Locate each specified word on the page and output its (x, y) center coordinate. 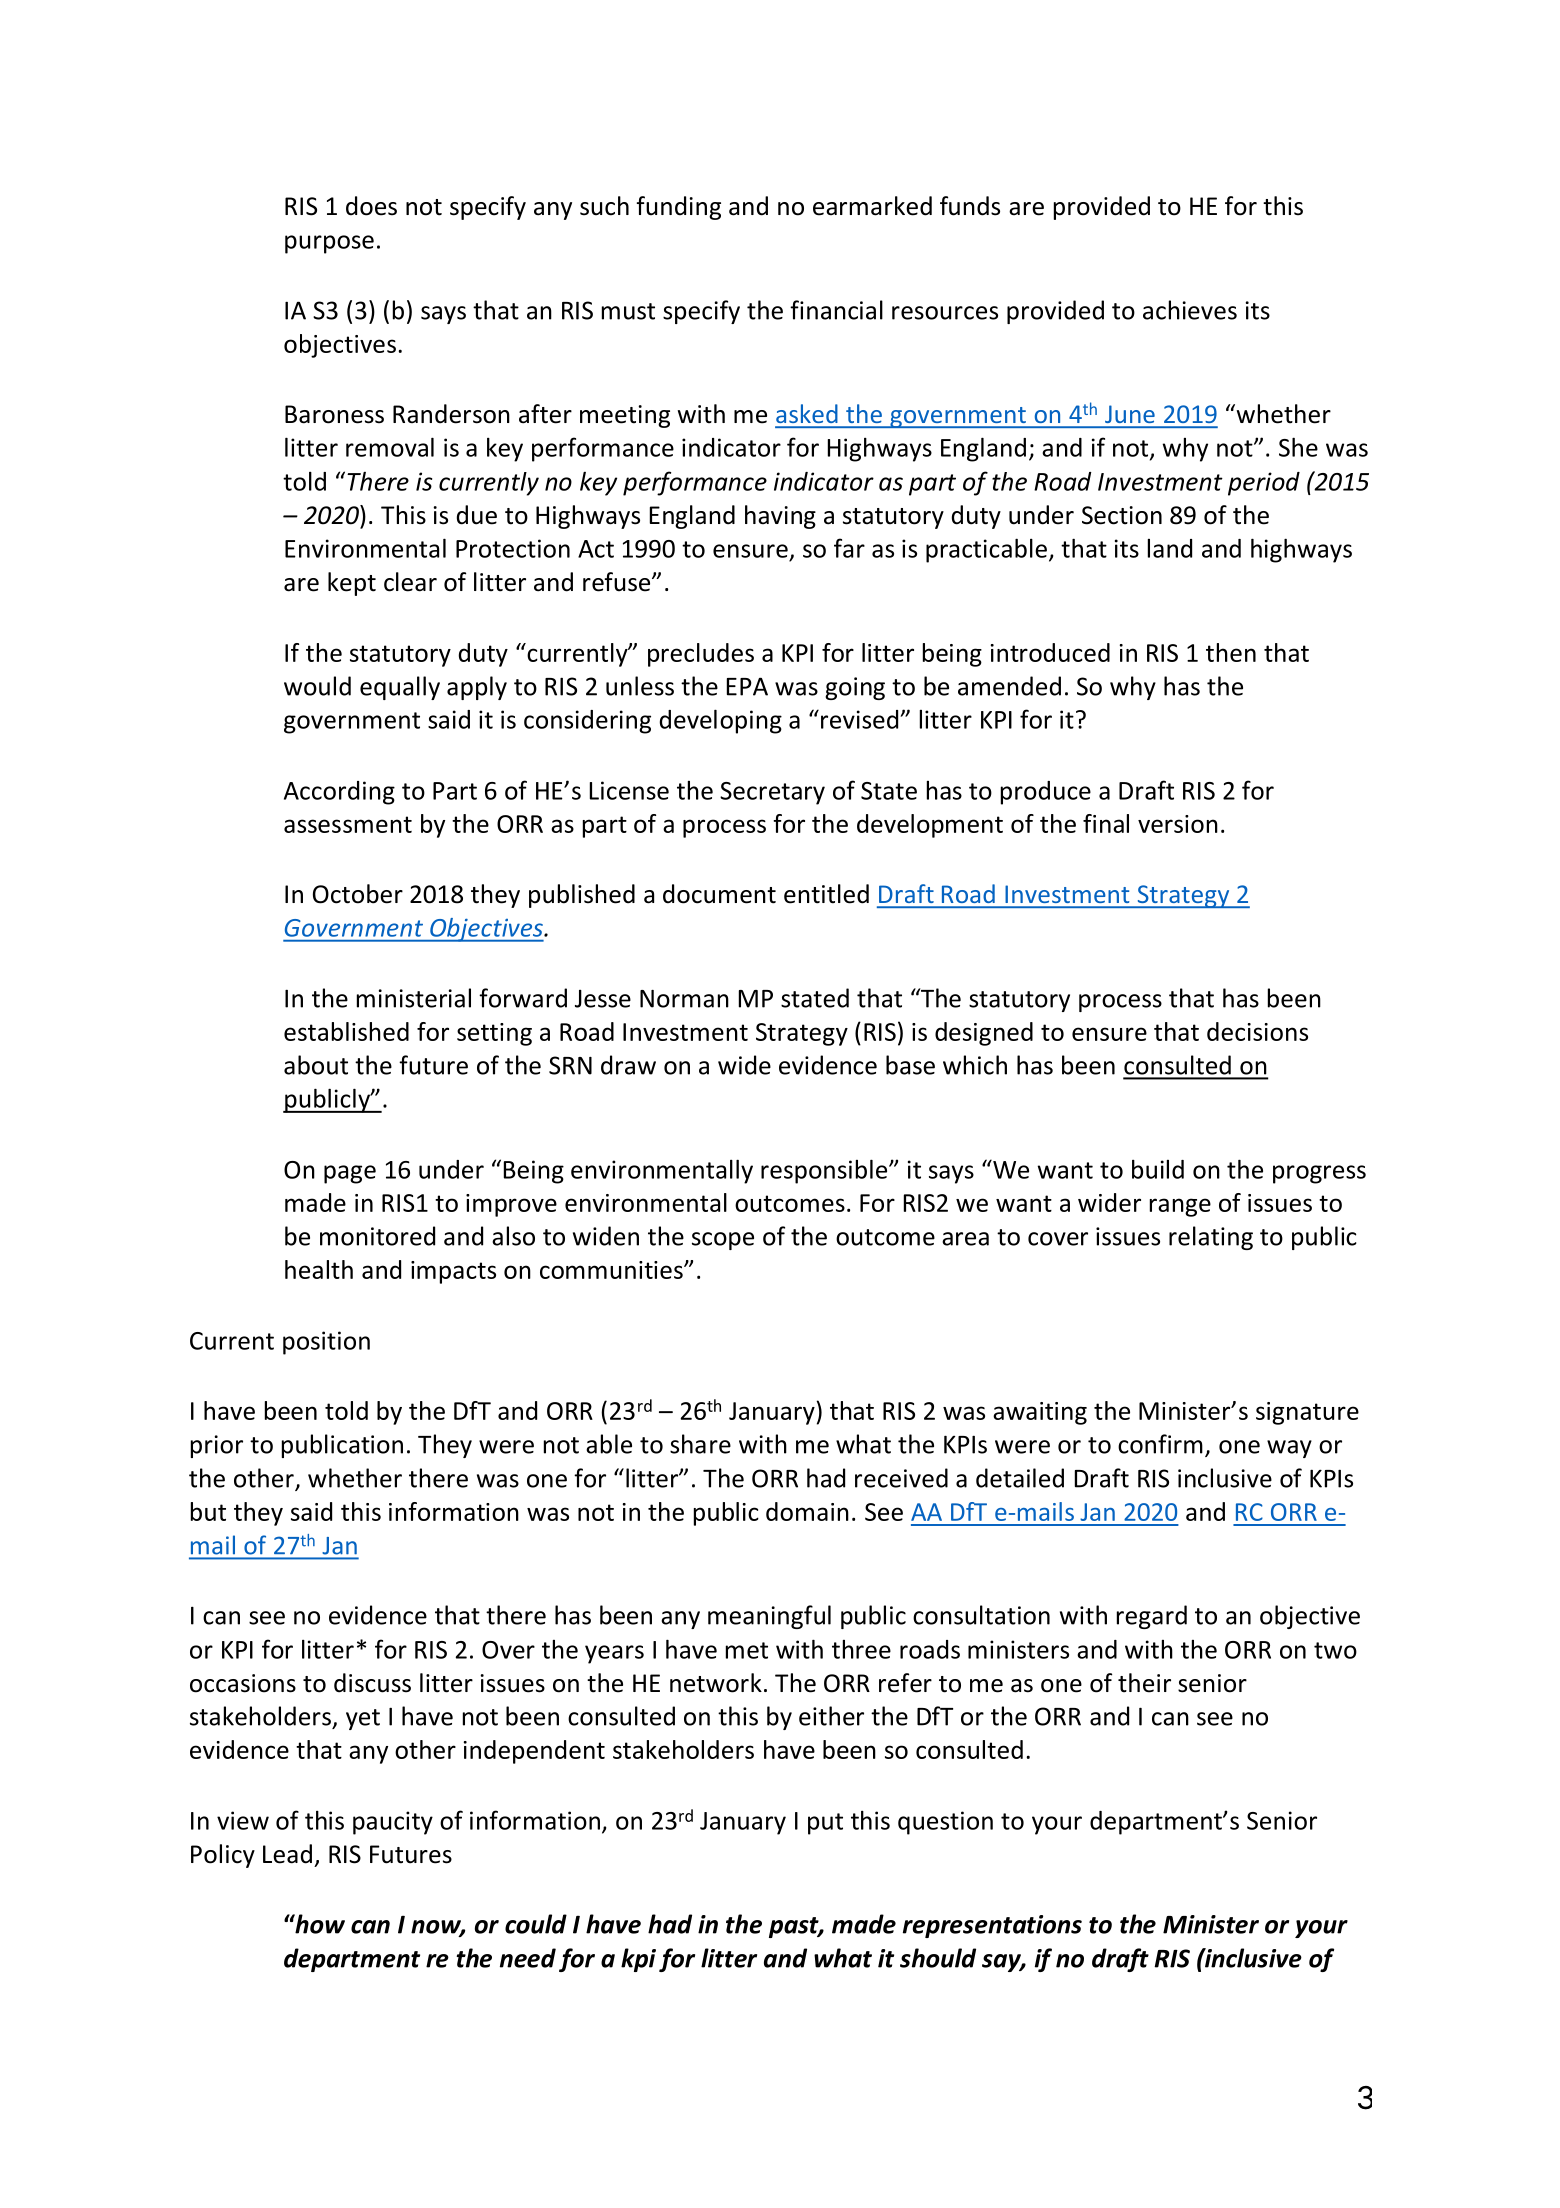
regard (1152, 1617)
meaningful (769, 1617)
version (1178, 824)
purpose (329, 244)
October (358, 894)
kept (352, 584)
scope (723, 1241)
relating (1211, 1238)
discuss (372, 1683)
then (1231, 652)
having (780, 517)
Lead (287, 1854)
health (319, 1269)
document (719, 894)
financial (836, 310)
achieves (1190, 310)
